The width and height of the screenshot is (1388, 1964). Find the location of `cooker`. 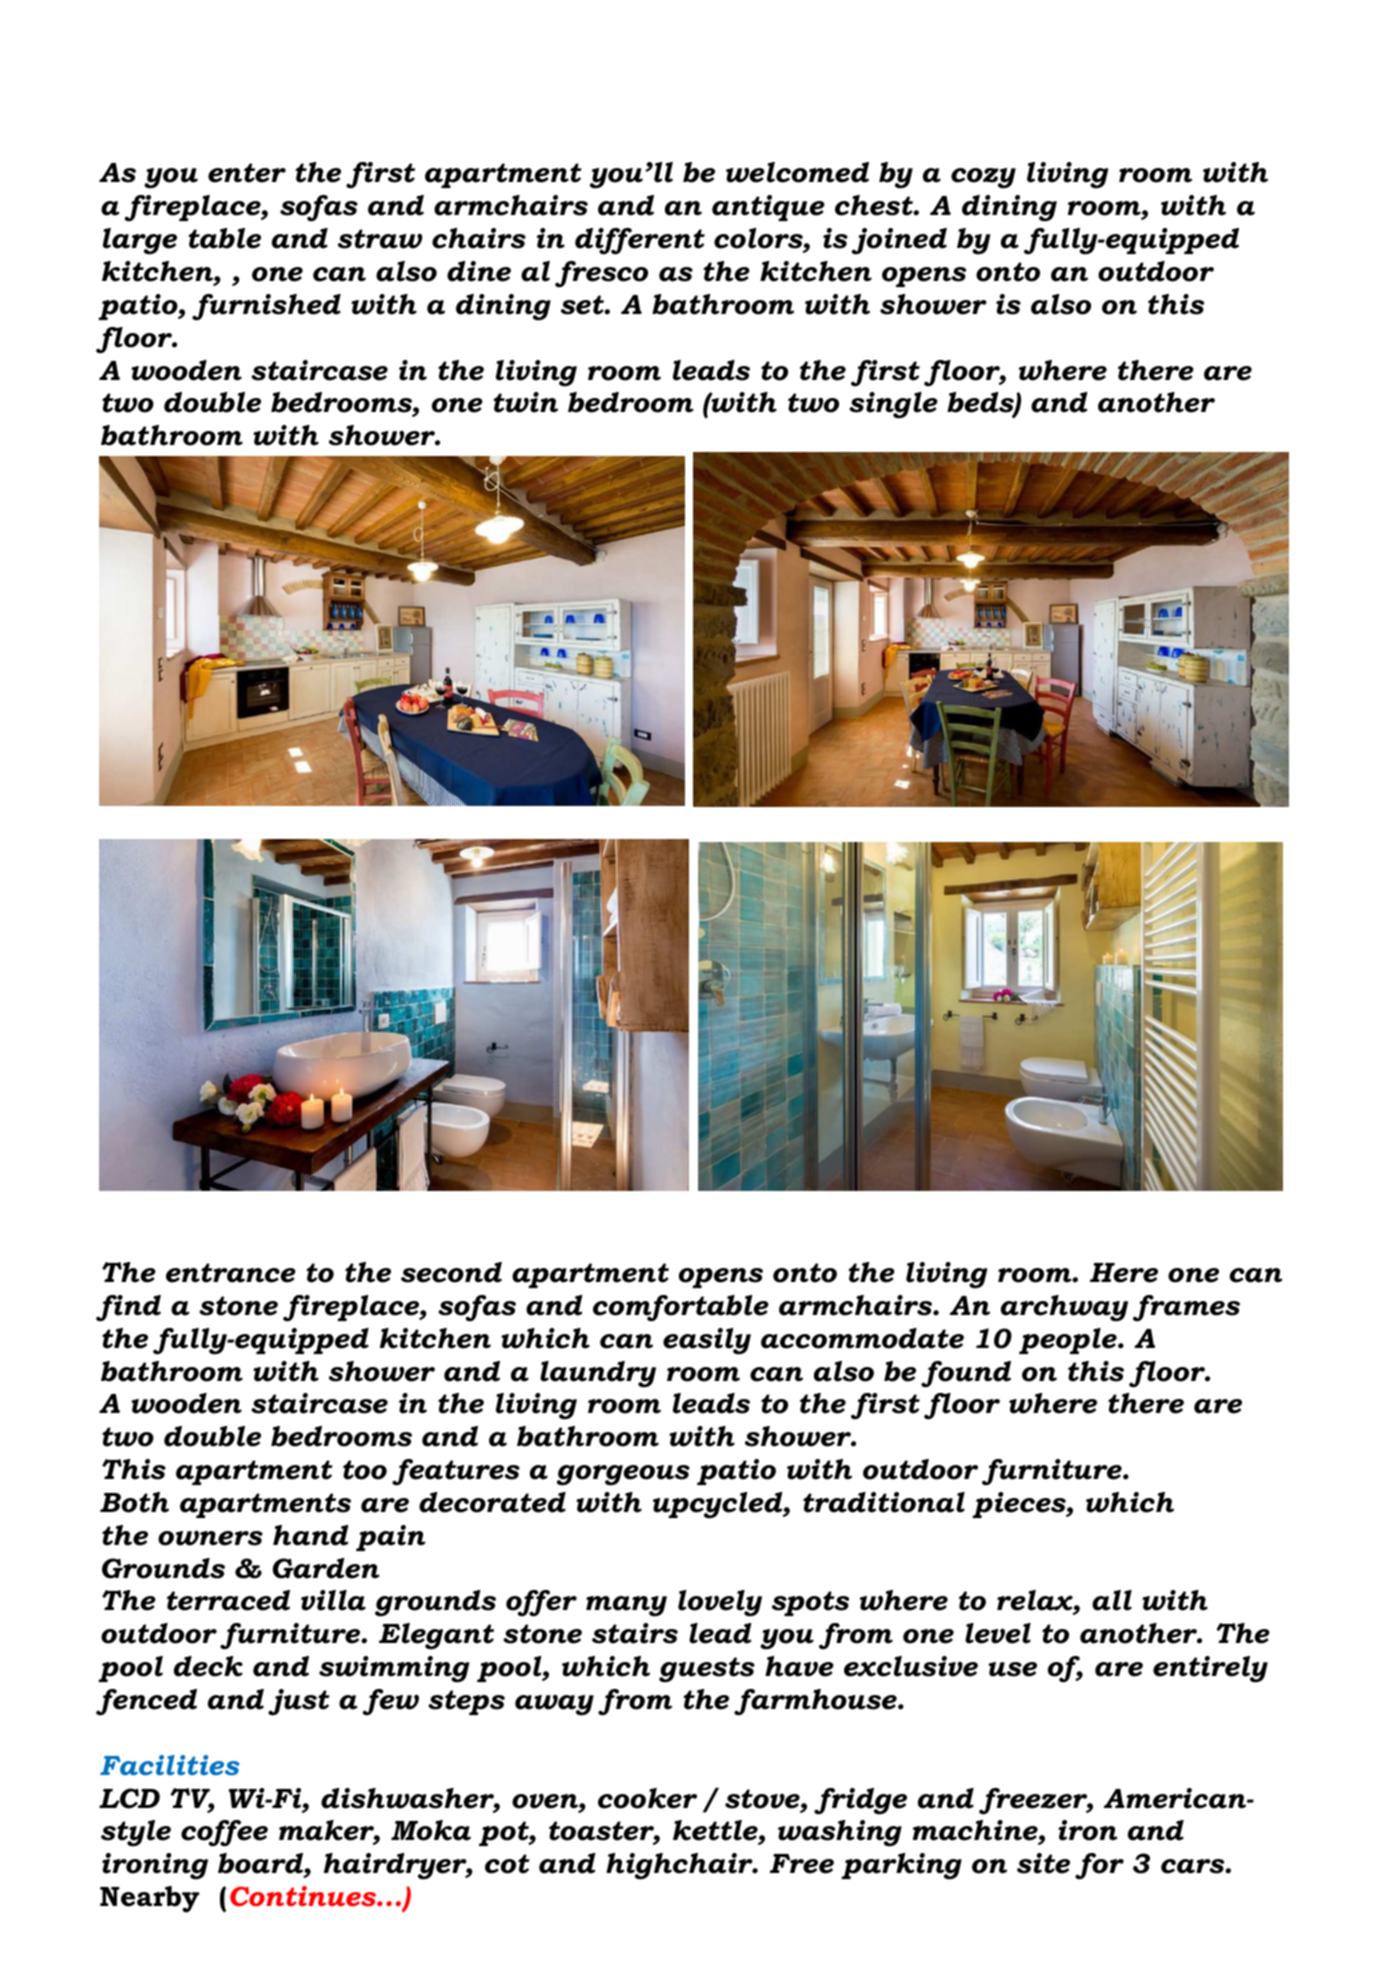

cooker is located at coordinates (647, 1798).
